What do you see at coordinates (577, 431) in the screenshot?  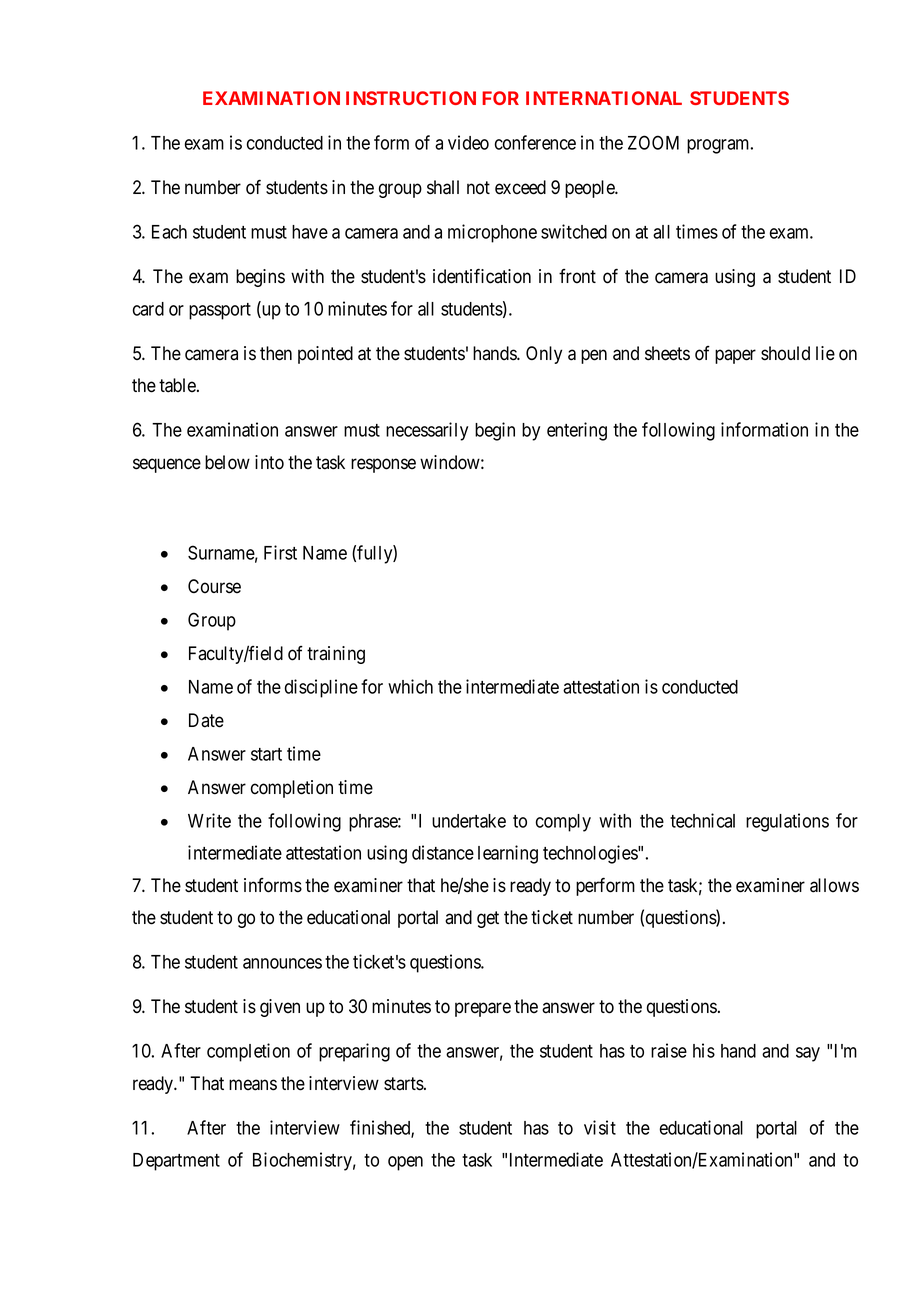 I see `entering` at bounding box center [577, 431].
